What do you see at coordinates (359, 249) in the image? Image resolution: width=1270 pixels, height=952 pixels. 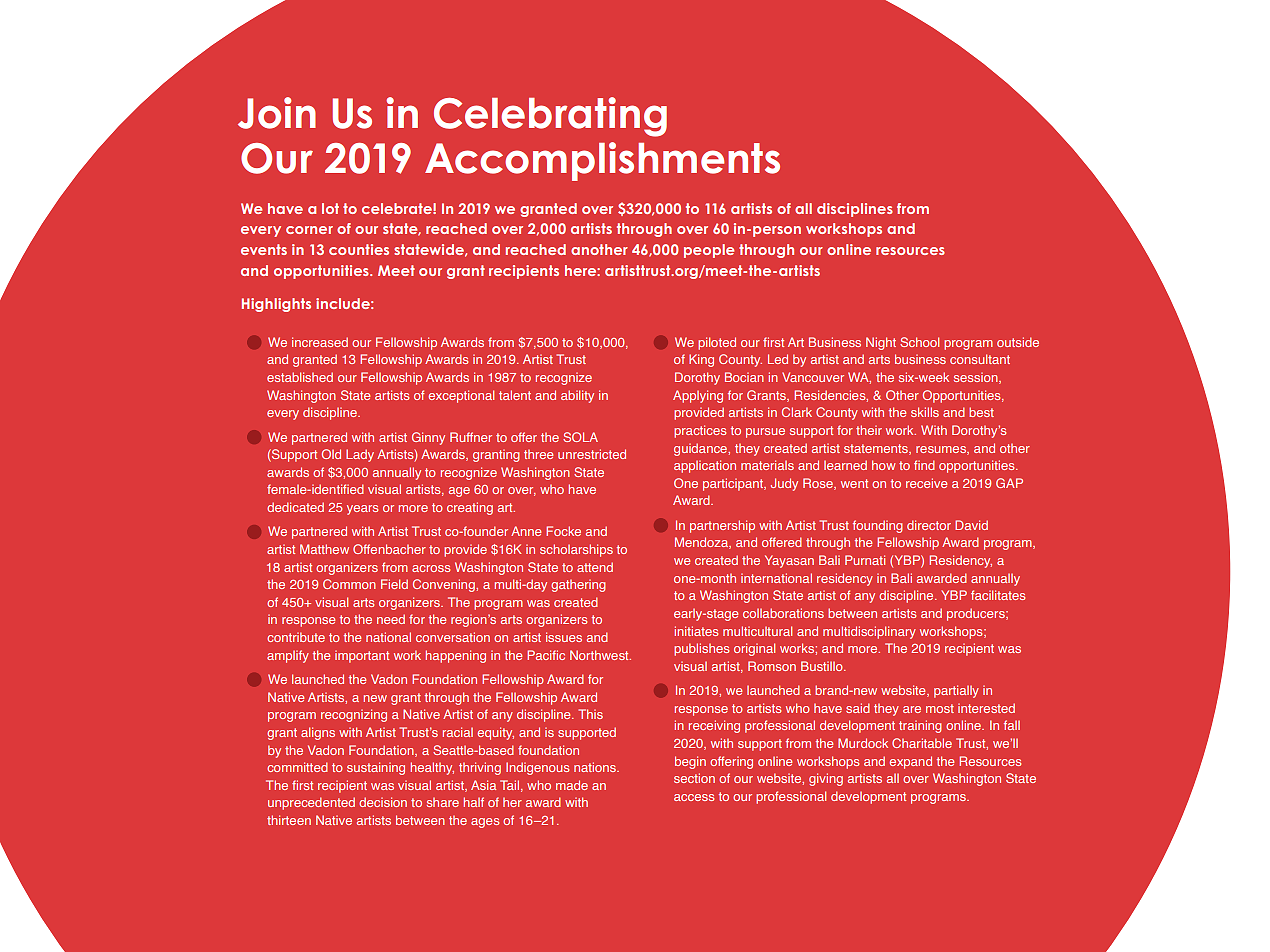 I see `counties` at bounding box center [359, 249].
